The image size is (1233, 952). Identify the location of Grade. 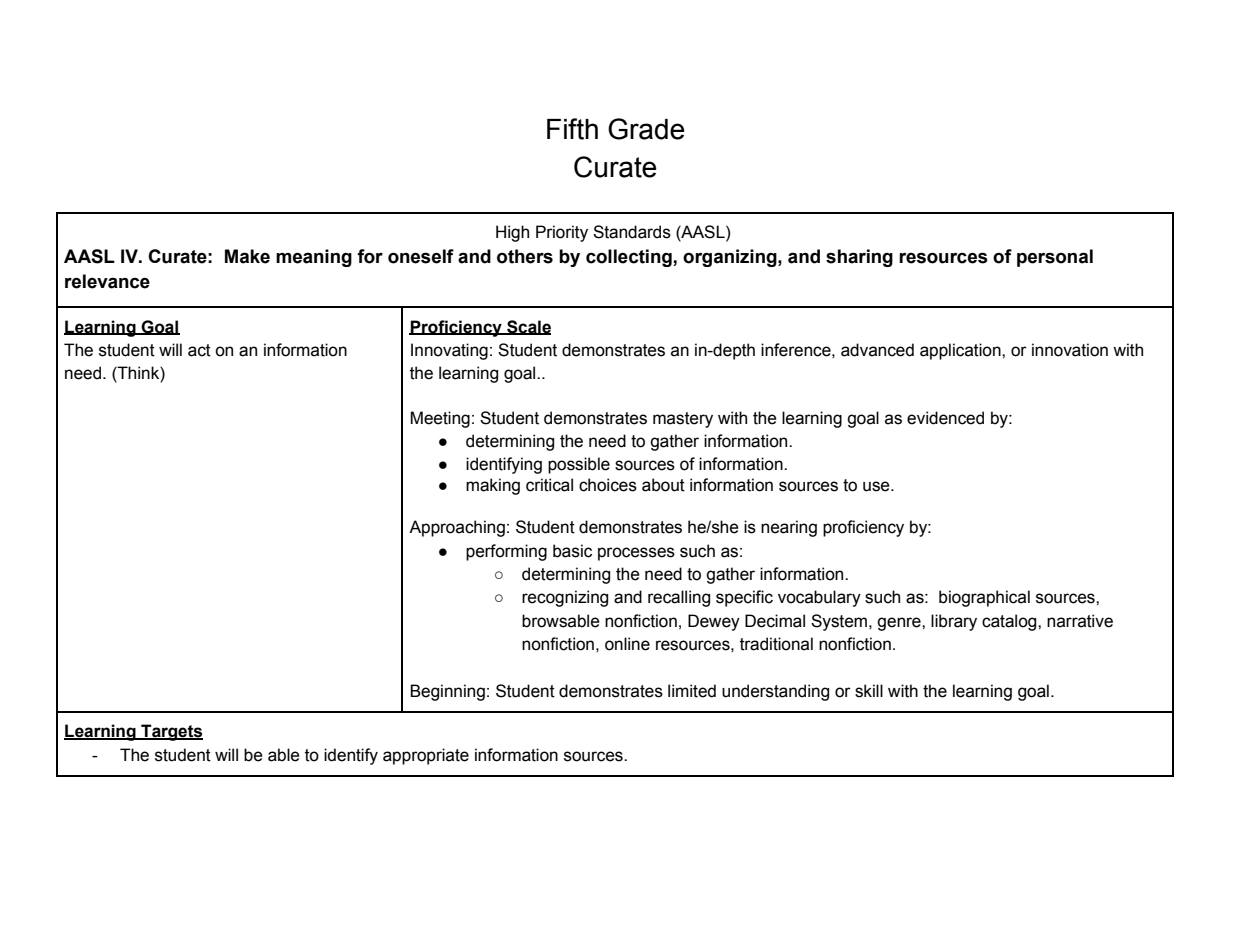
(646, 129).
